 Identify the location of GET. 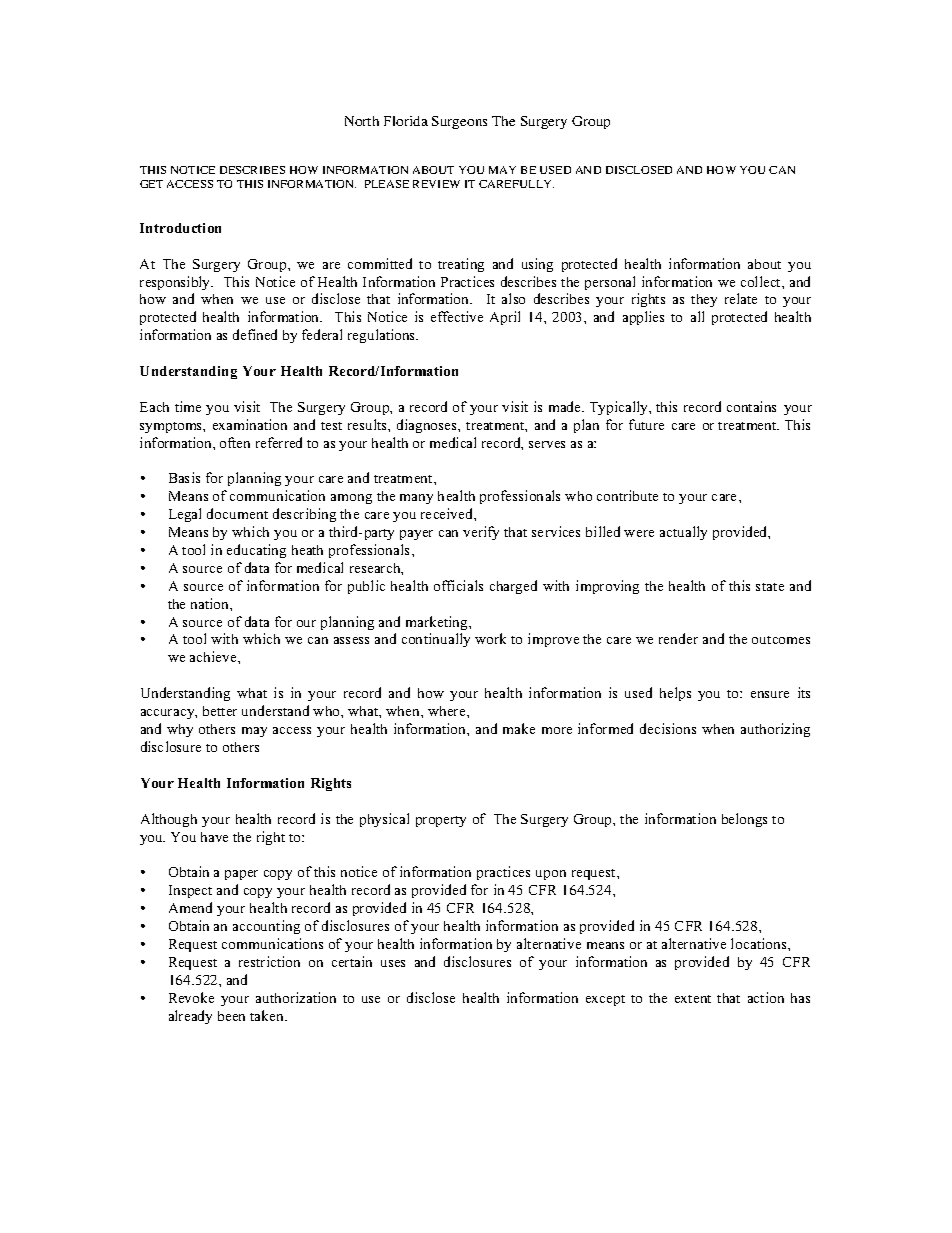
(151, 184).
